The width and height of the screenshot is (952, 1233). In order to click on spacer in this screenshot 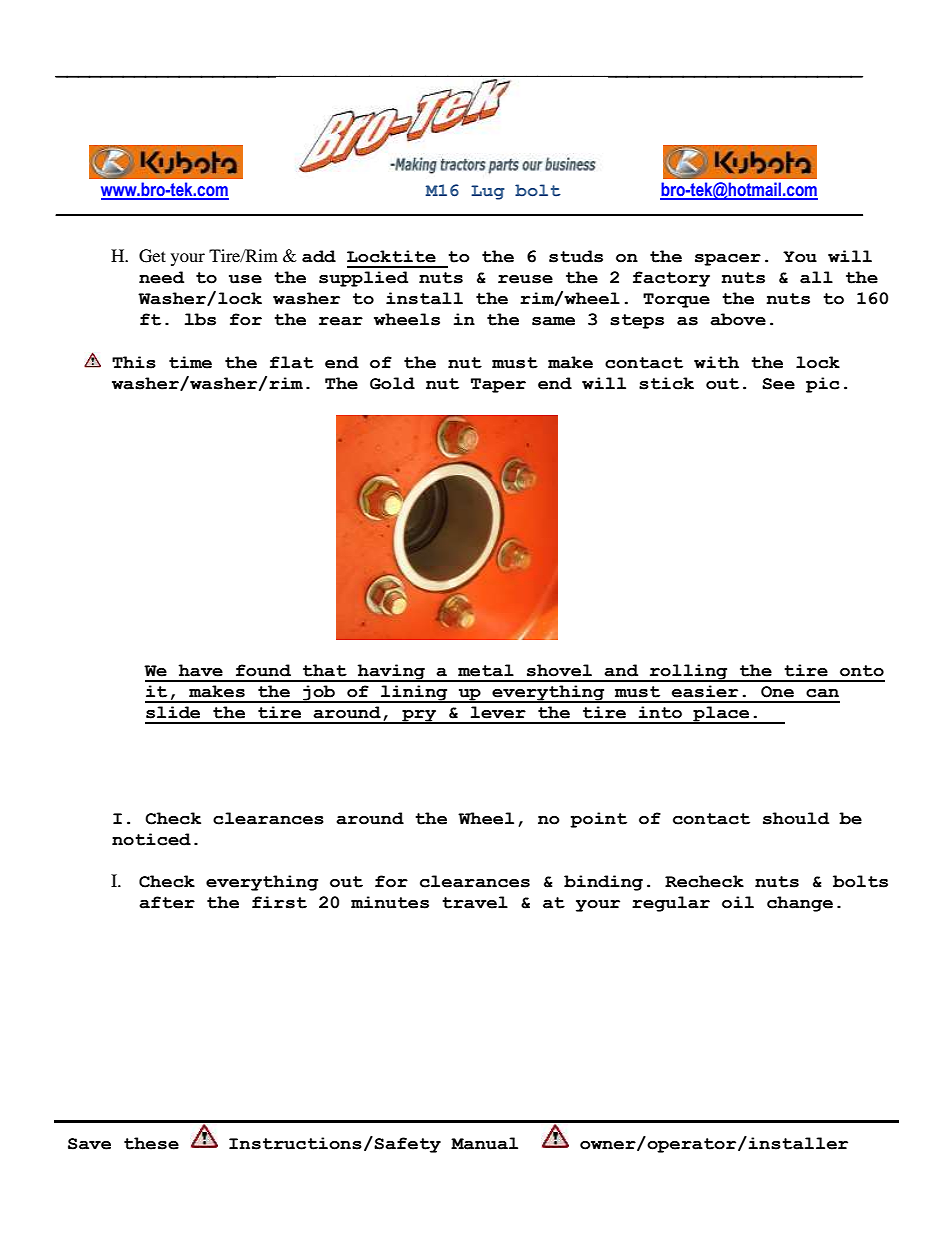, I will do `click(728, 260)`.
